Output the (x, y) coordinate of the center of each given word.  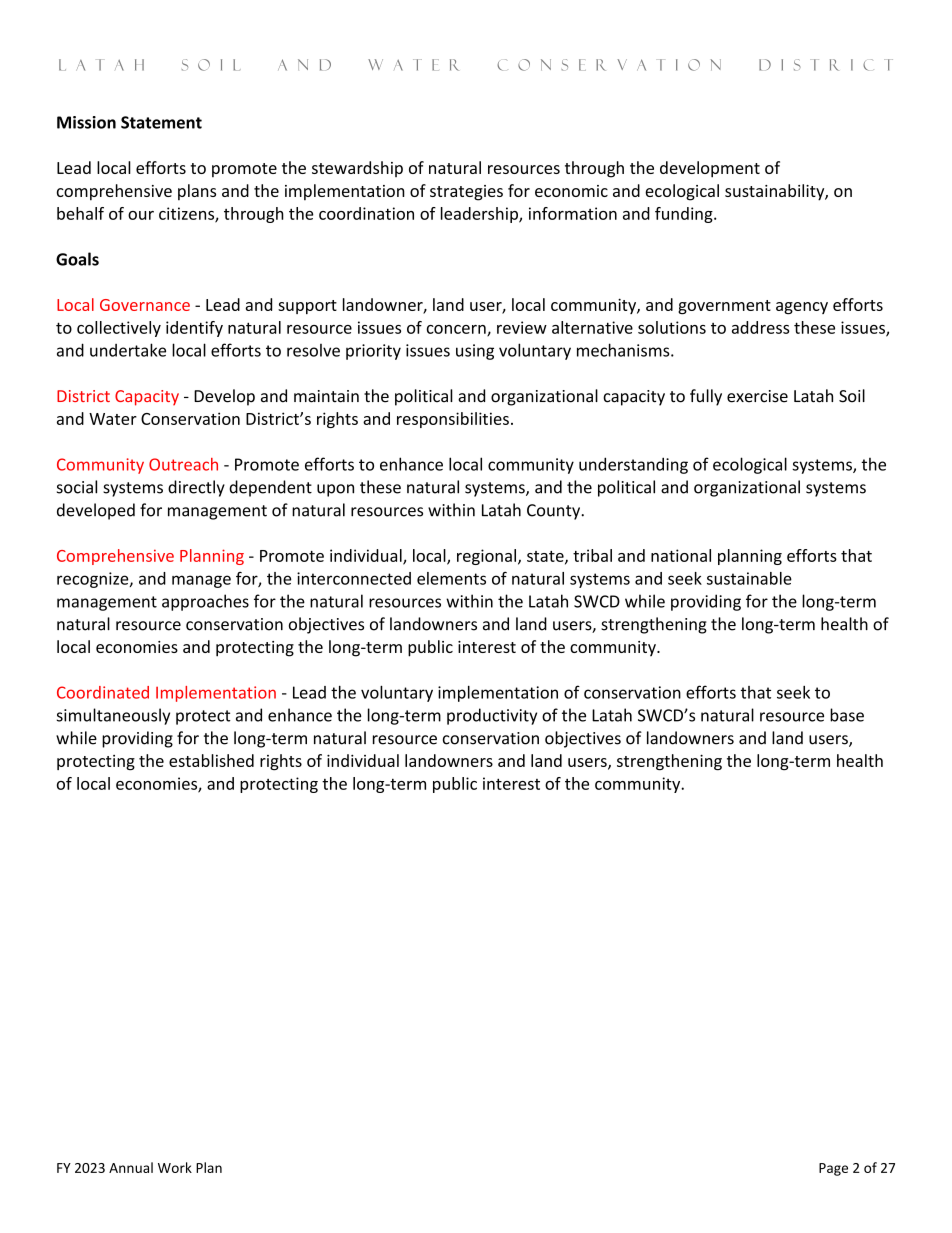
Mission (86, 122)
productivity (492, 716)
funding (685, 215)
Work (175, 1167)
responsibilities (453, 420)
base (847, 715)
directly (196, 488)
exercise (757, 396)
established (211, 760)
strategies (466, 193)
